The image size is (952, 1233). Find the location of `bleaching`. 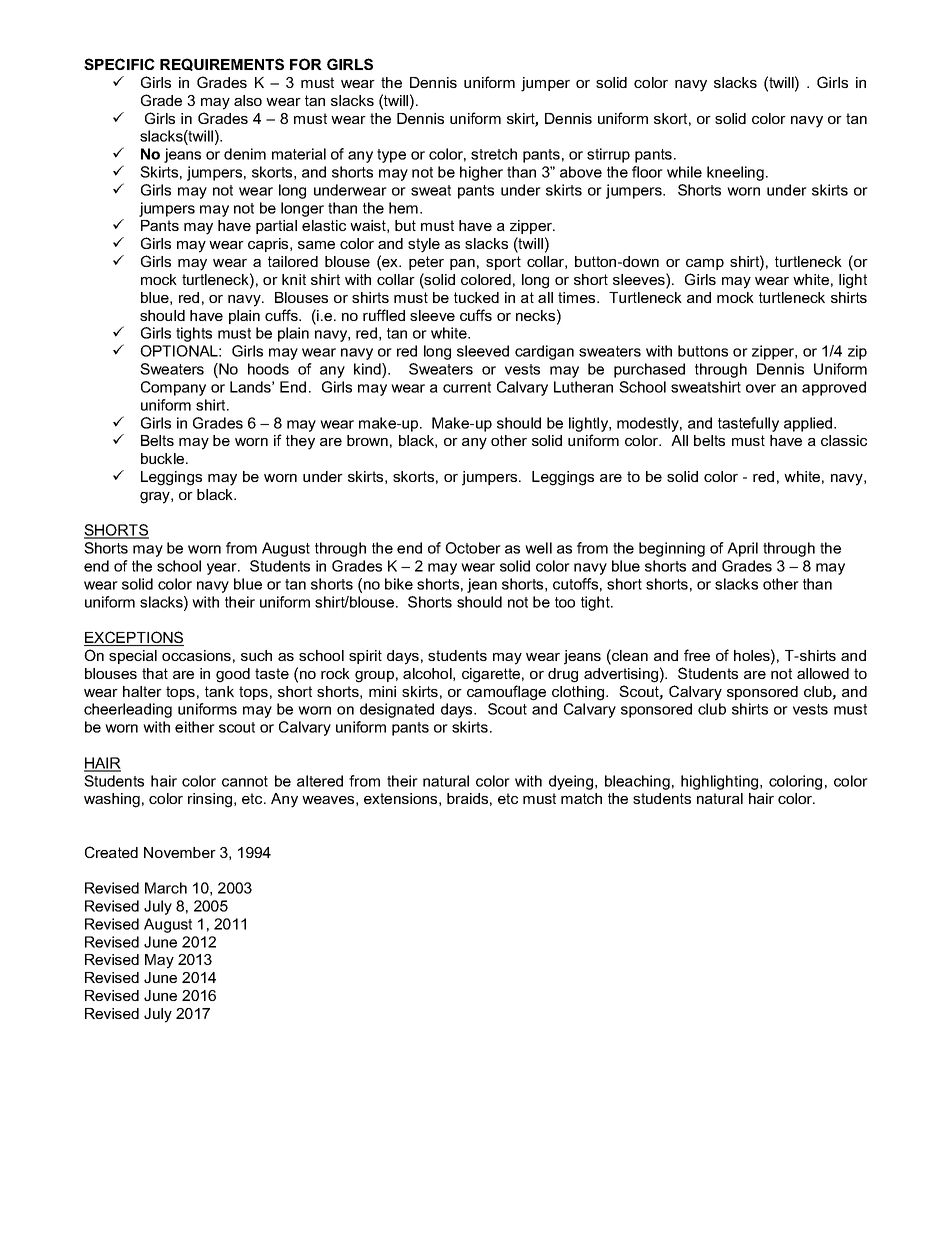

bleaching is located at coordinates (637, 782).
